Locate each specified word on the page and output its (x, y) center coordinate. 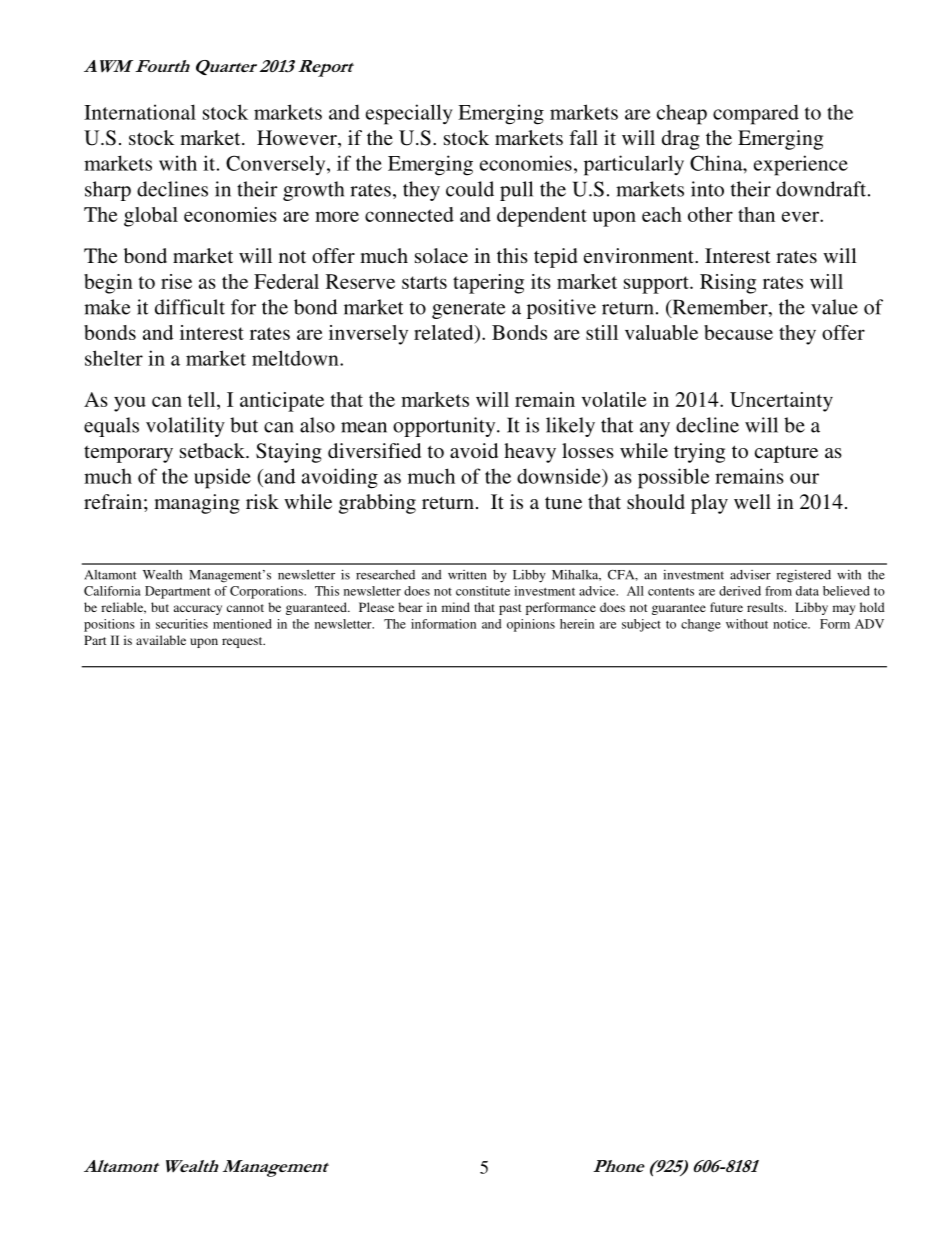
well (752, 501)
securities (182, 624)
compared (756, 114)
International (140, 112)
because (738, 332)
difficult (190, 307)
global (151, 217)
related (445, 332)
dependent (542, 217)
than (756, 214)
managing (197, 504)
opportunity (445, 427)
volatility (185, 427)
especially (409, 114)
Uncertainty (781, 402)
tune (563, 503)
